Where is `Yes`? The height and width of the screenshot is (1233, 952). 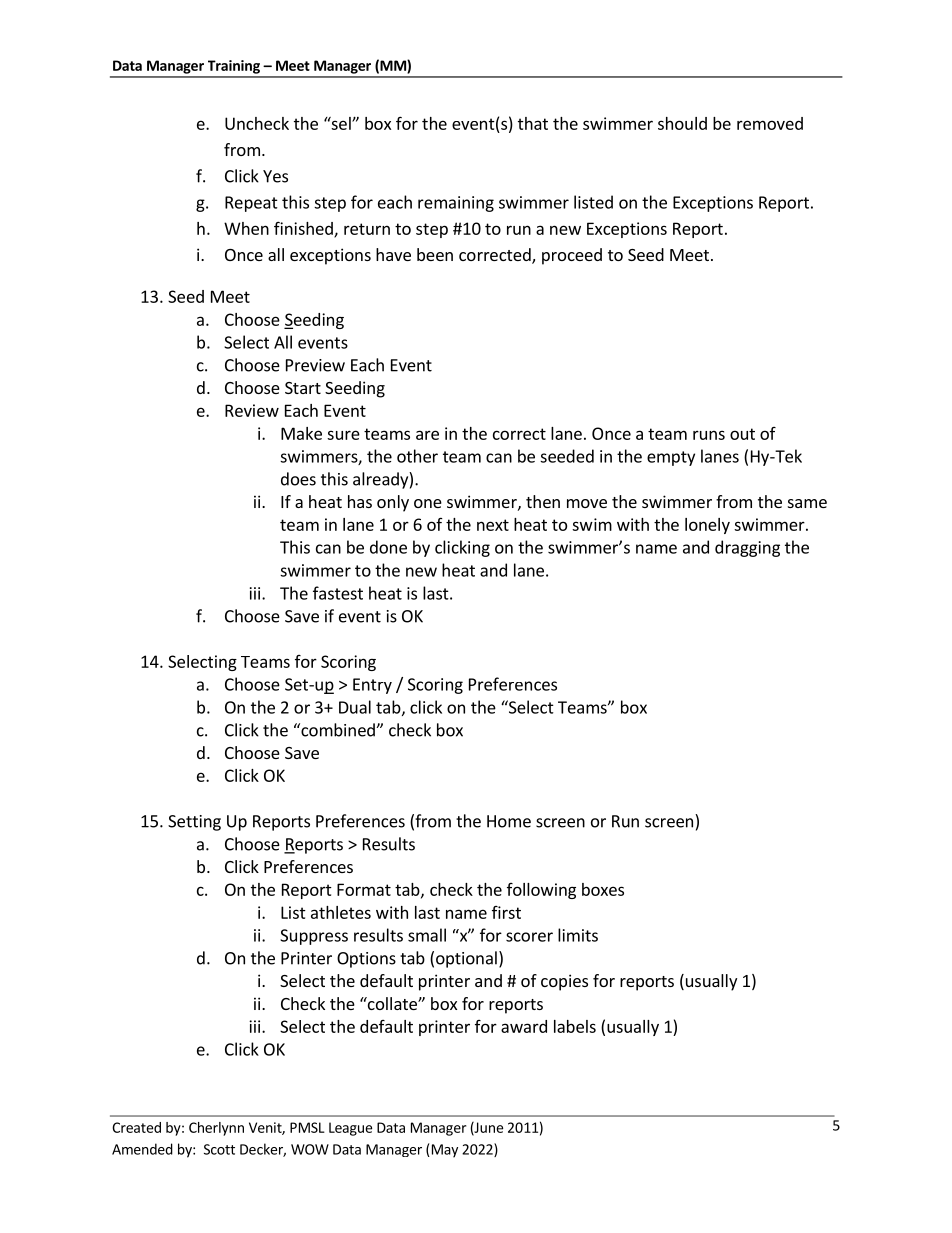 Yes is located at coordinates (275, 176).
